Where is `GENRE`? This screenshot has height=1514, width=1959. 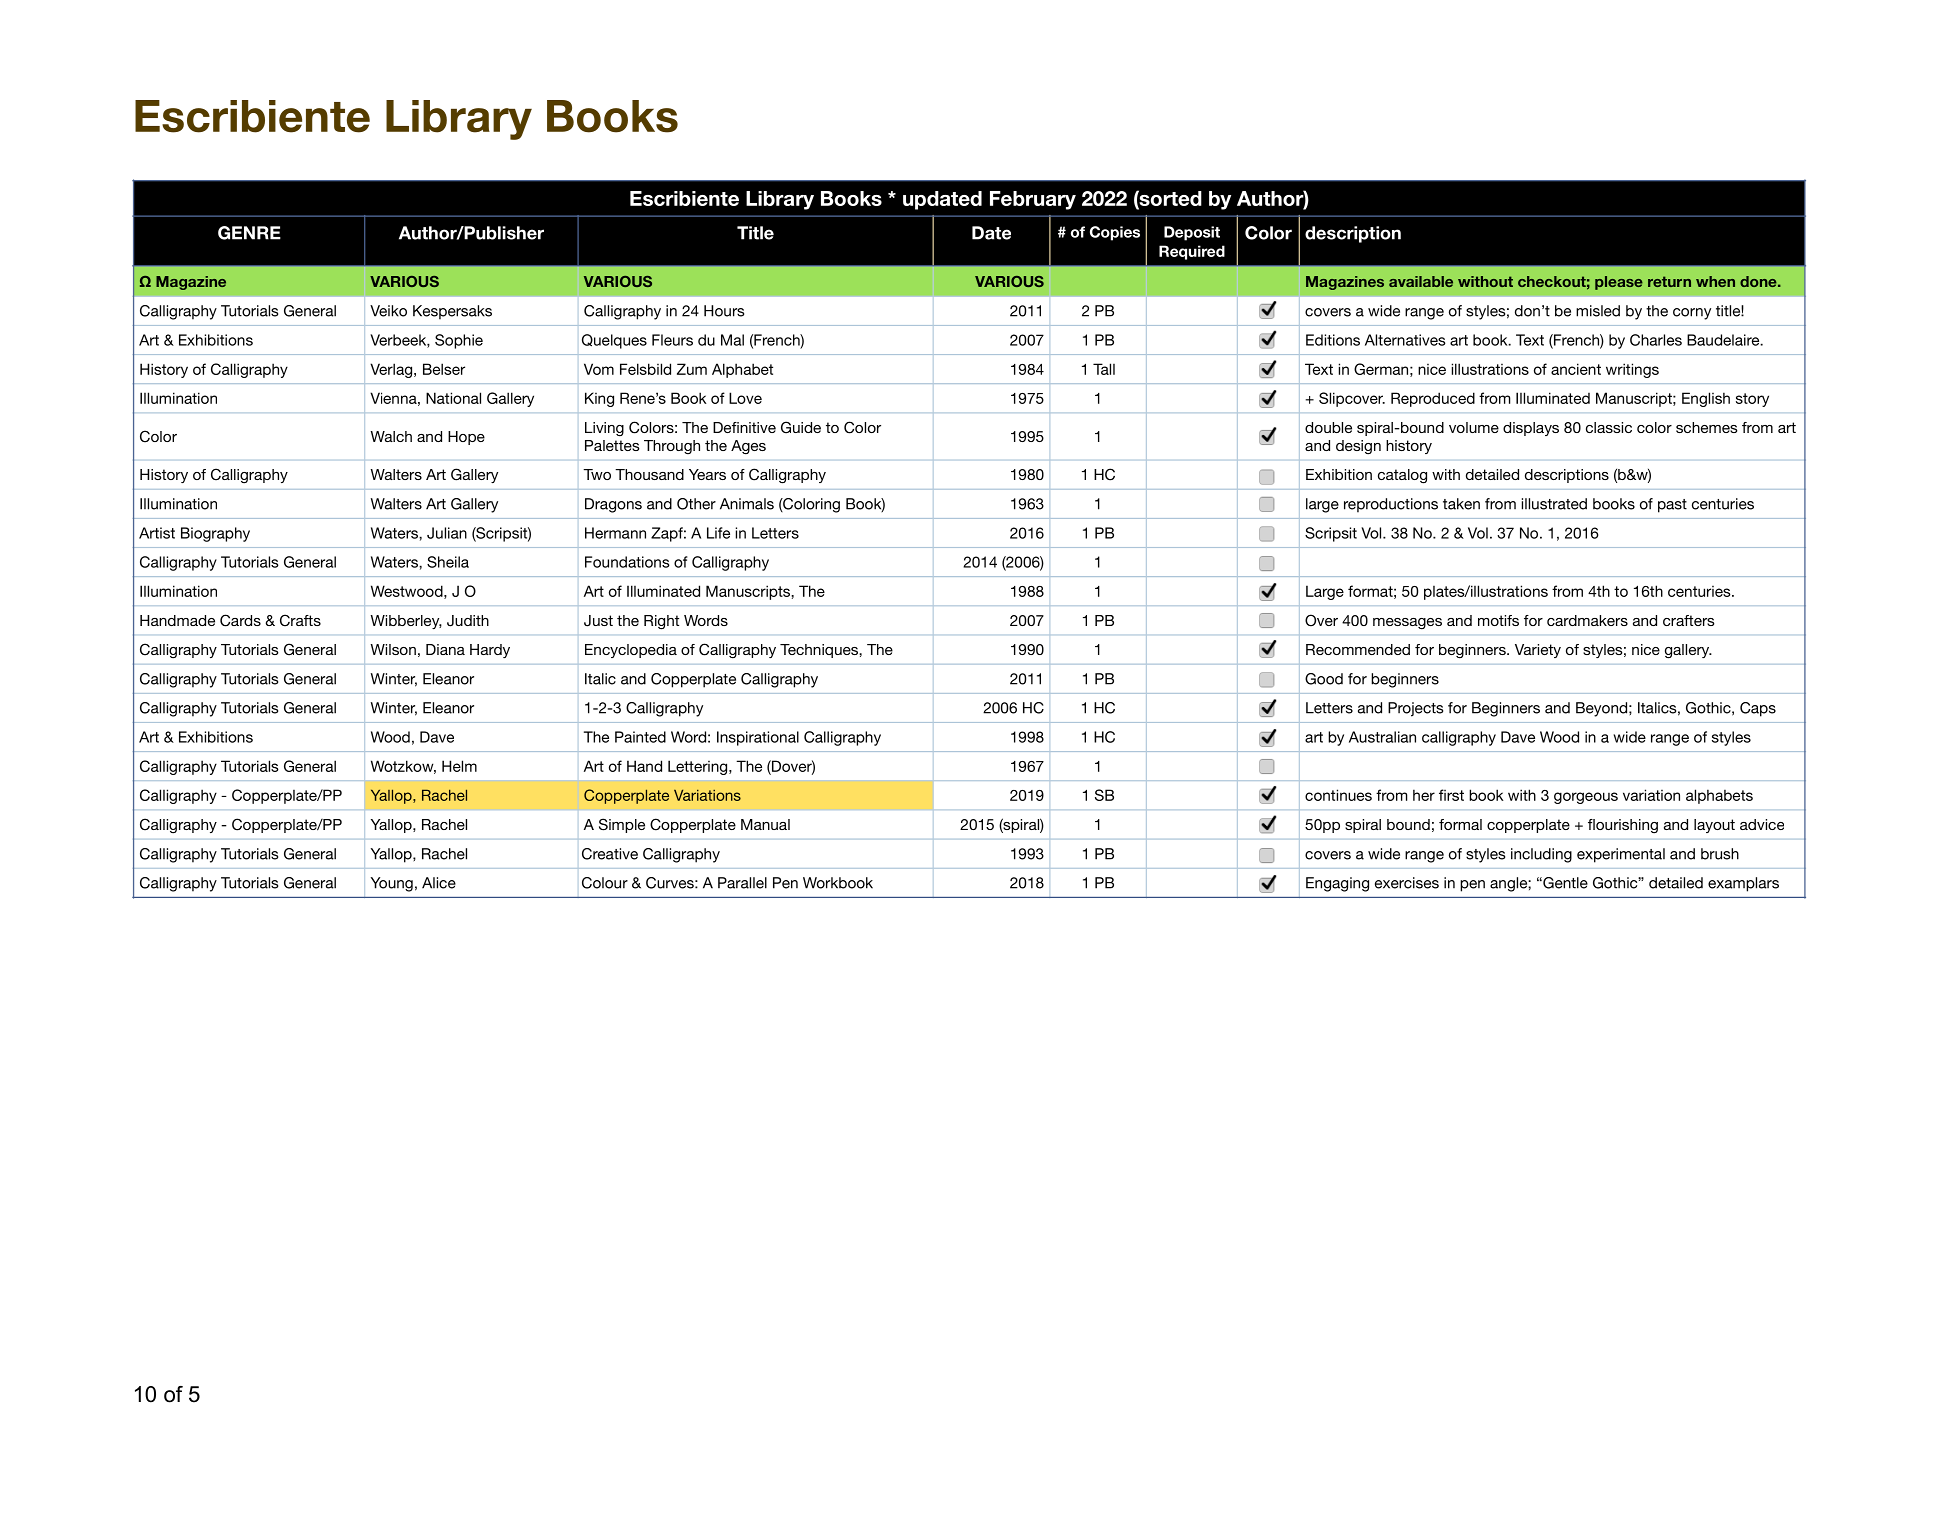 GENRE is located at coordinates (249, 233).
